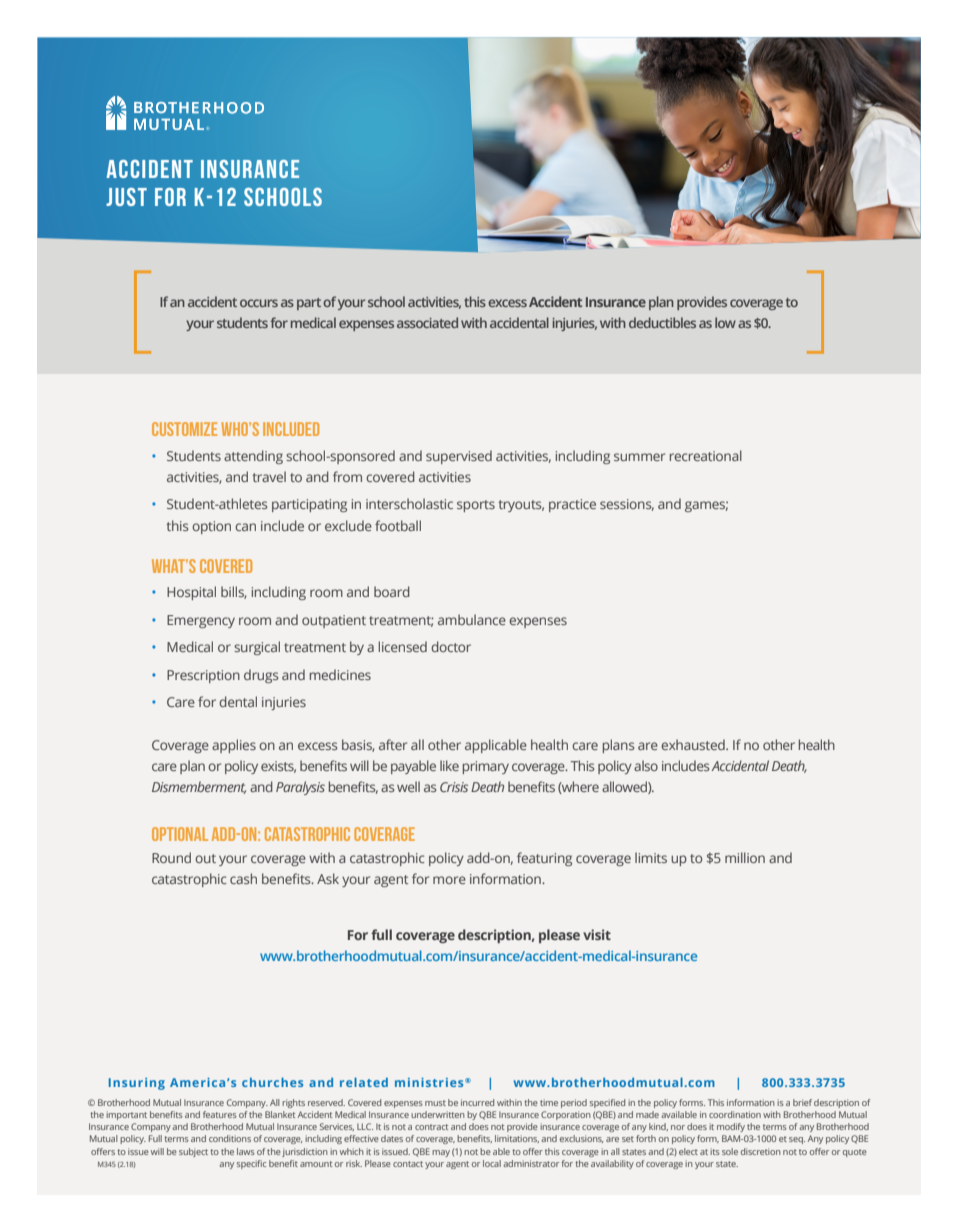 The image size is (958, 1232). I want to click on featuring, so click(544, 859).
